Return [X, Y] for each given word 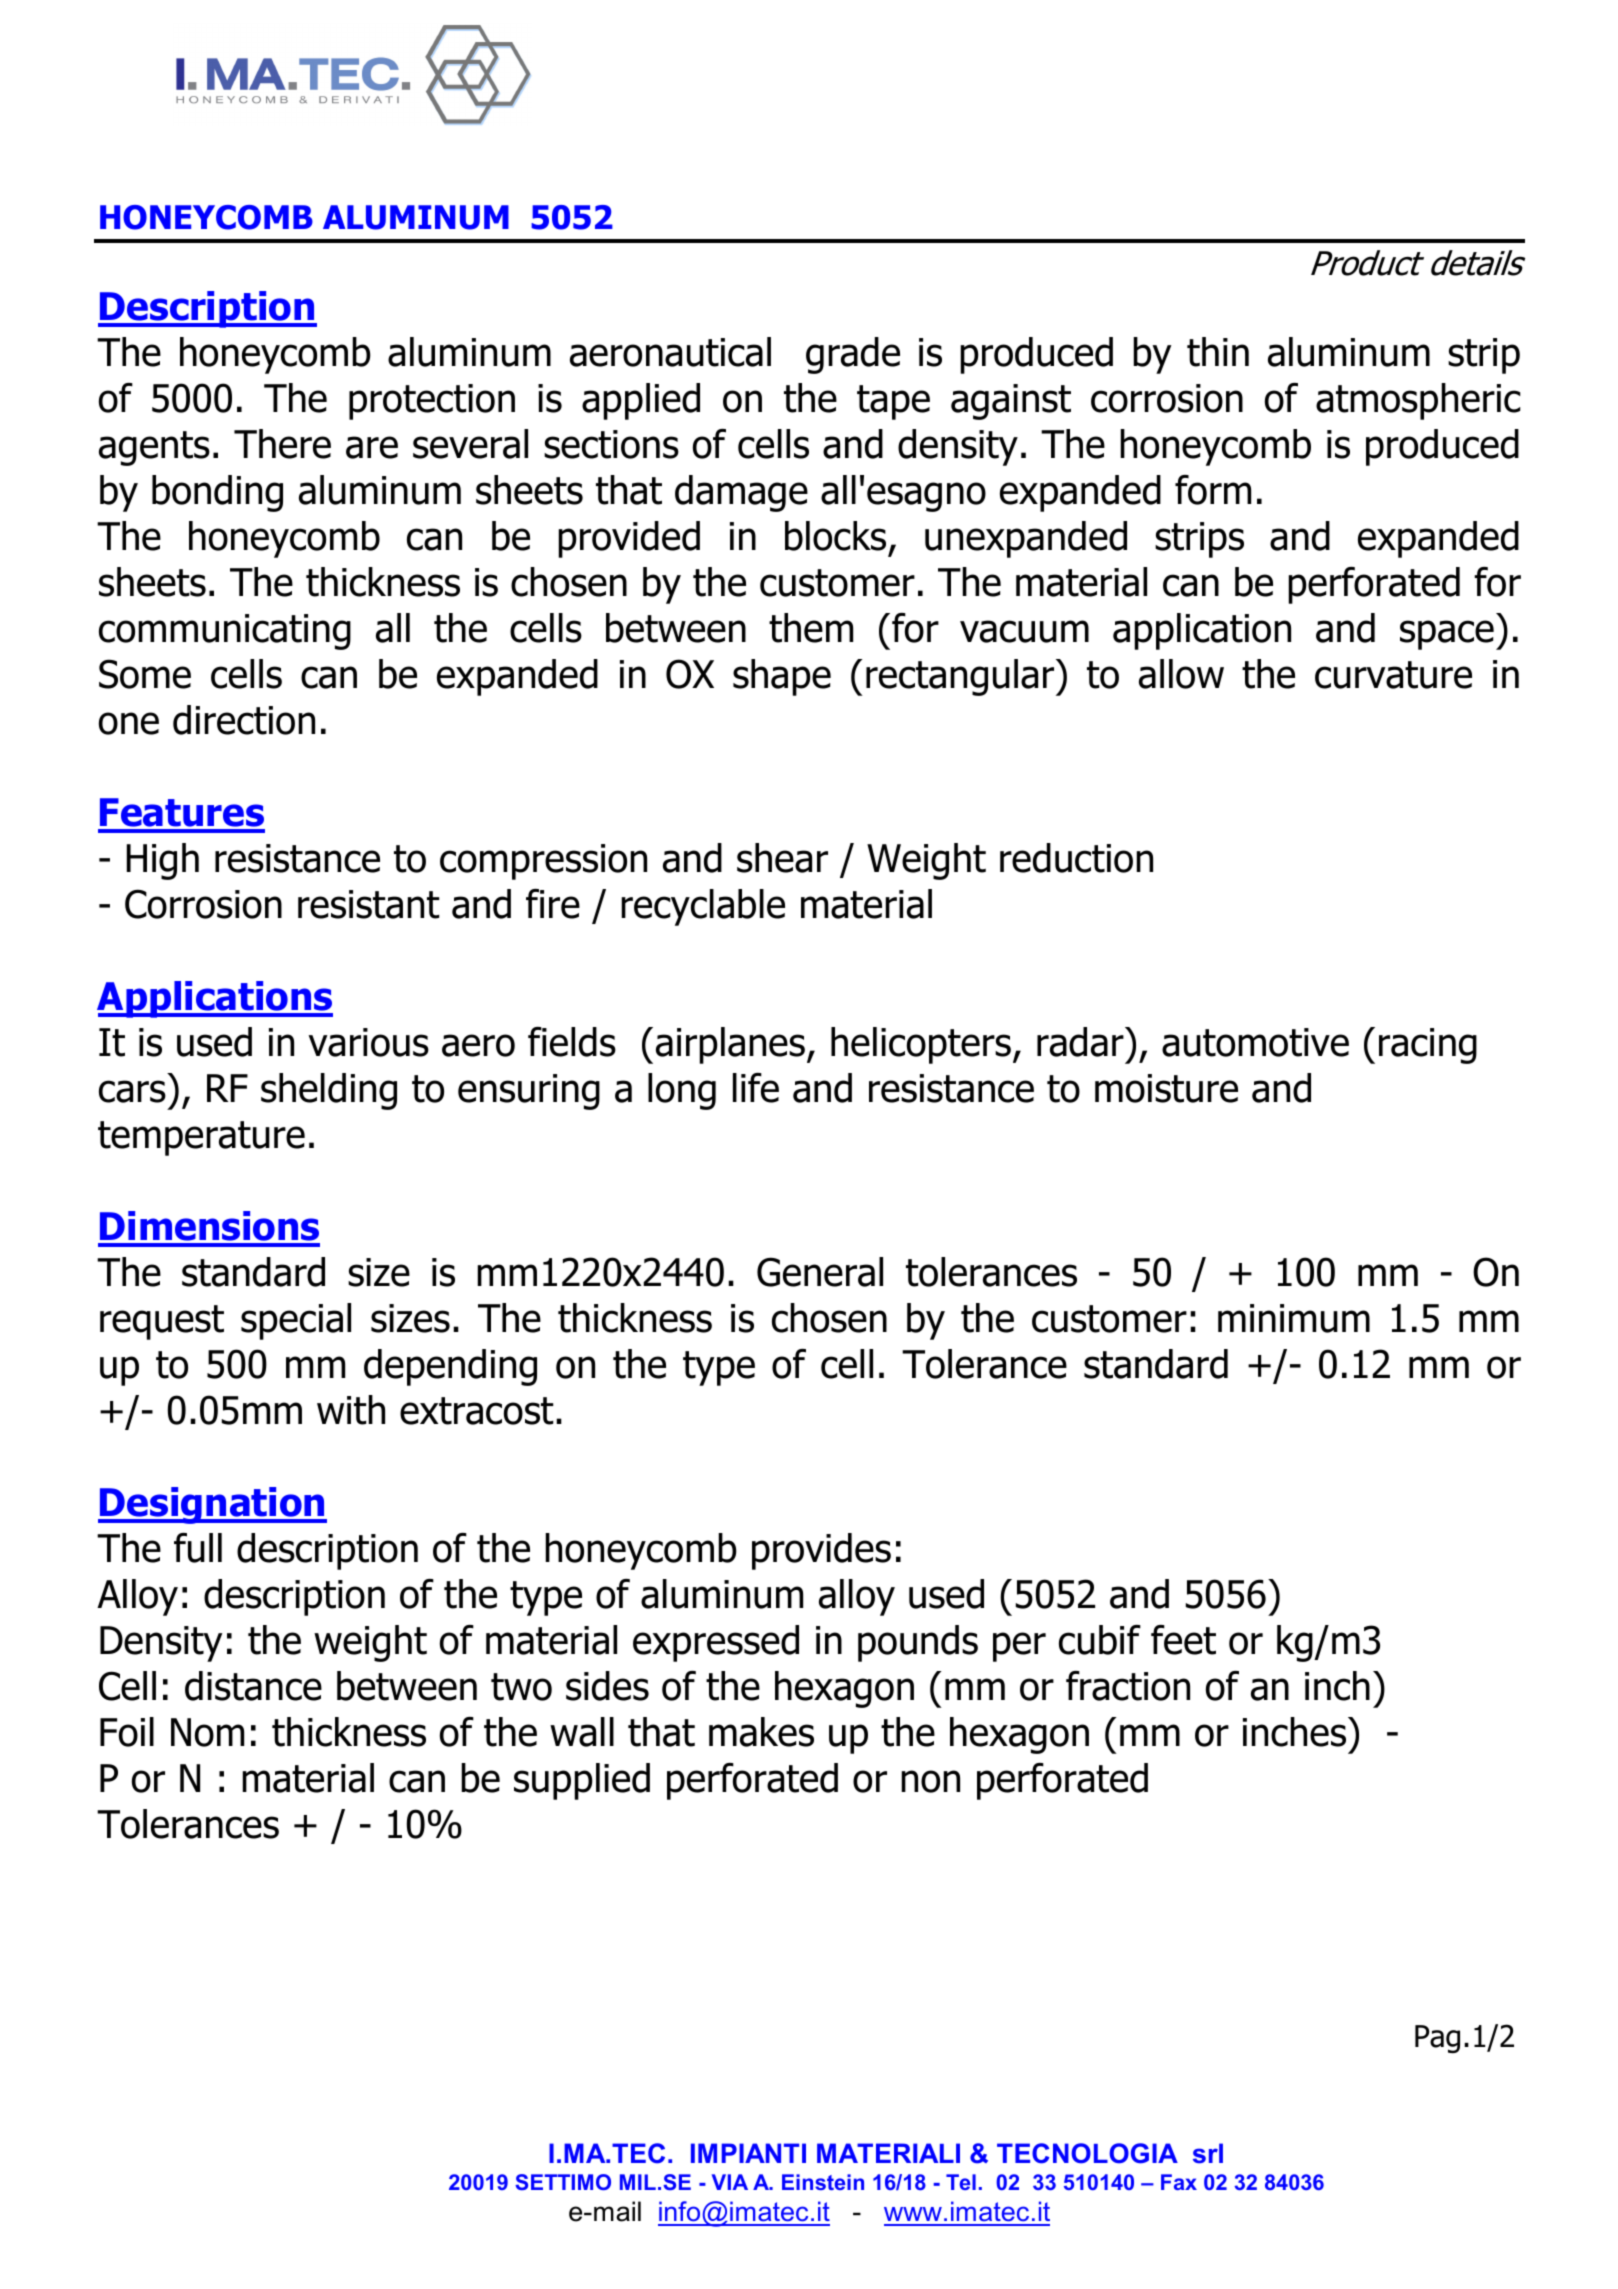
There [282, 444]
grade [853, 355]
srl [1208, 2153]
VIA [730, 2182]
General [820, 1272]
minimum [1294, 1318]
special [296, 1321]
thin [1218, 352]
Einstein [823, 2182]
